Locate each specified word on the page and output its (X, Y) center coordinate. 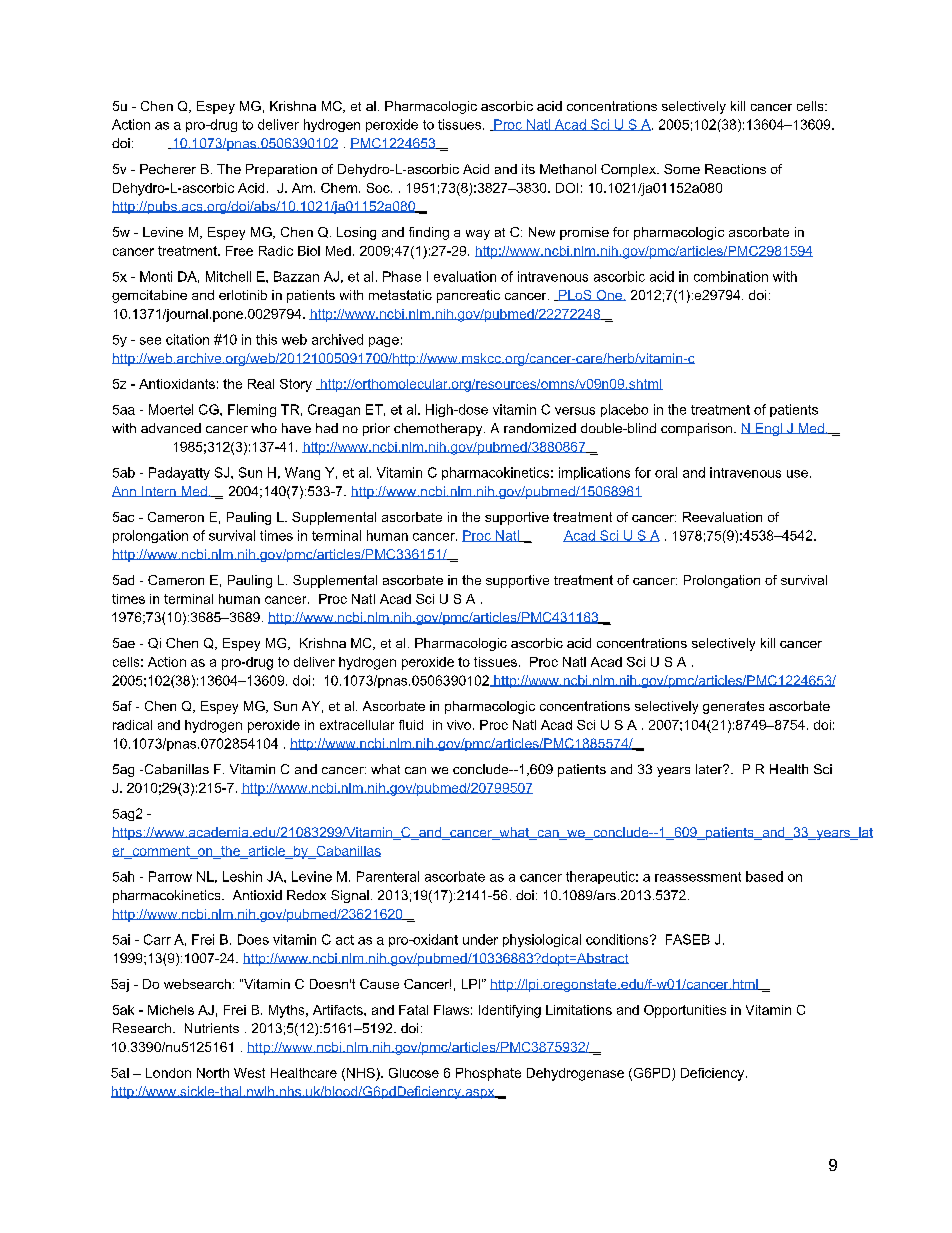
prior (376, 429)
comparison (696, 429)
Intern (159, 491)
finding (429, 233)
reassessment (698, 877)
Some (682, 169)
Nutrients (212, 1028)
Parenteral (388, 876)
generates (733, 707)
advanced (171, 428)
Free (239, 251)
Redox (306, 895)
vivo (459, 725)
